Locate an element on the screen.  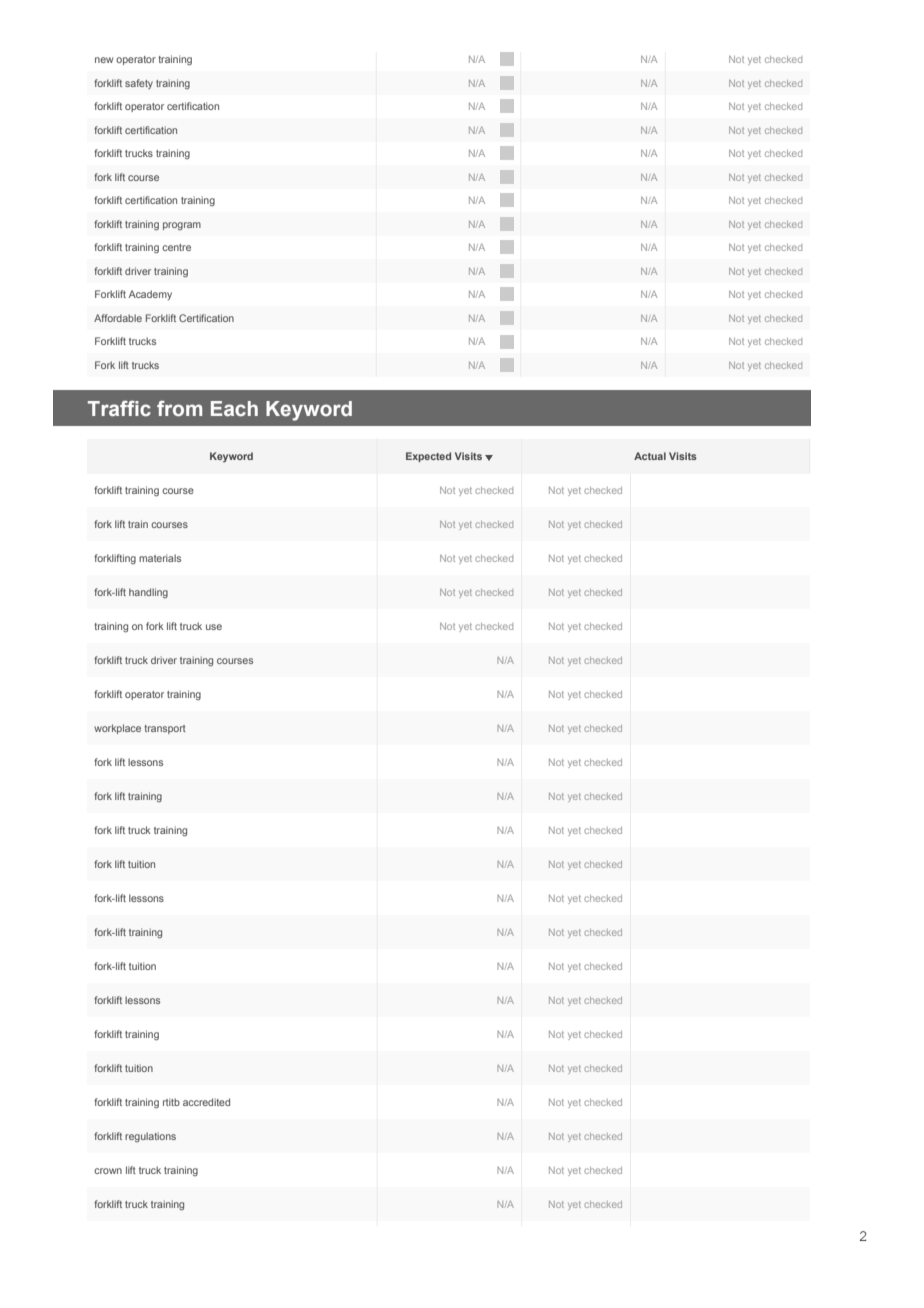
safety is located at coordinates (139, 84).
